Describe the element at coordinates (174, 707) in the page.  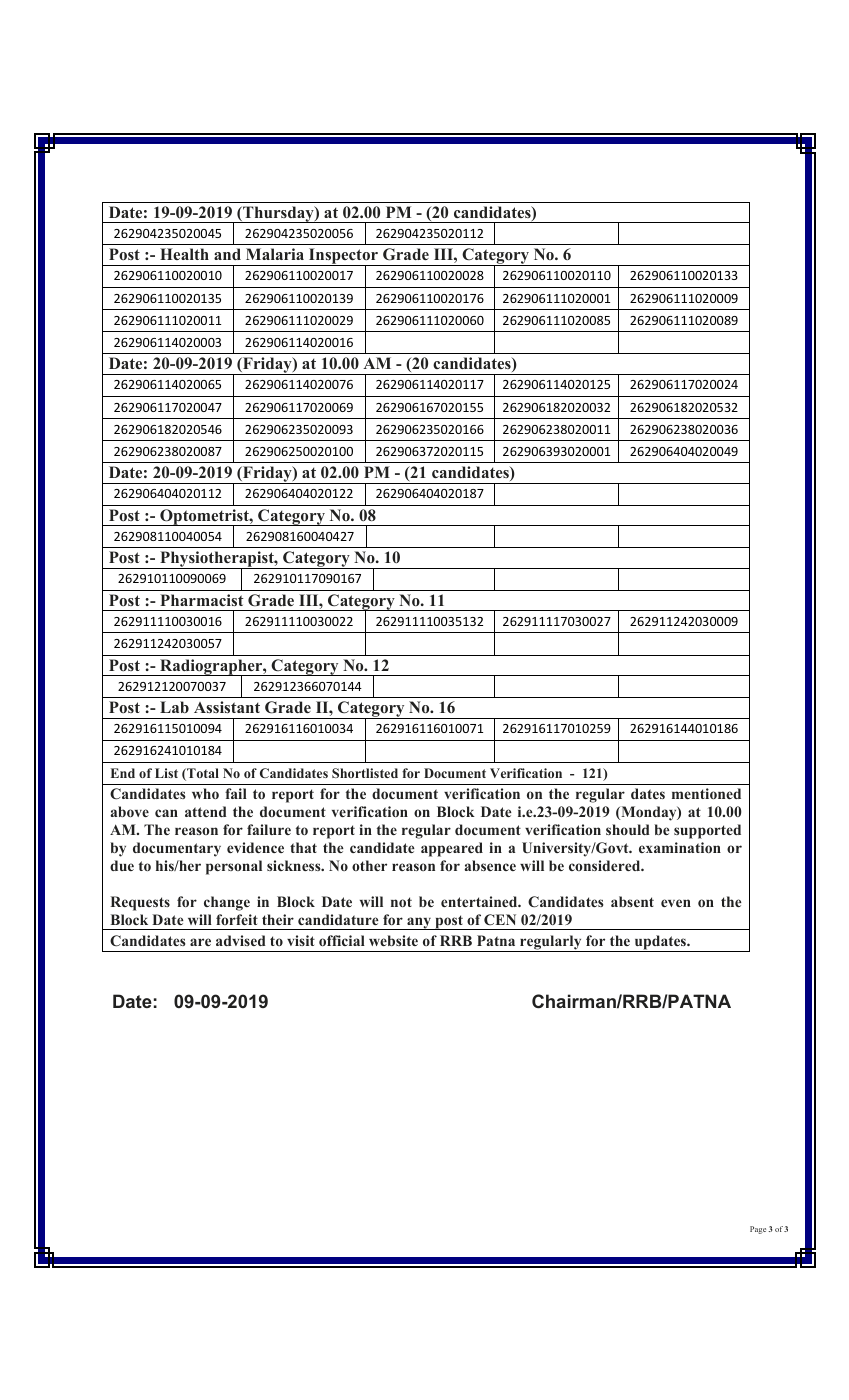
I see `Lab` at that location.
